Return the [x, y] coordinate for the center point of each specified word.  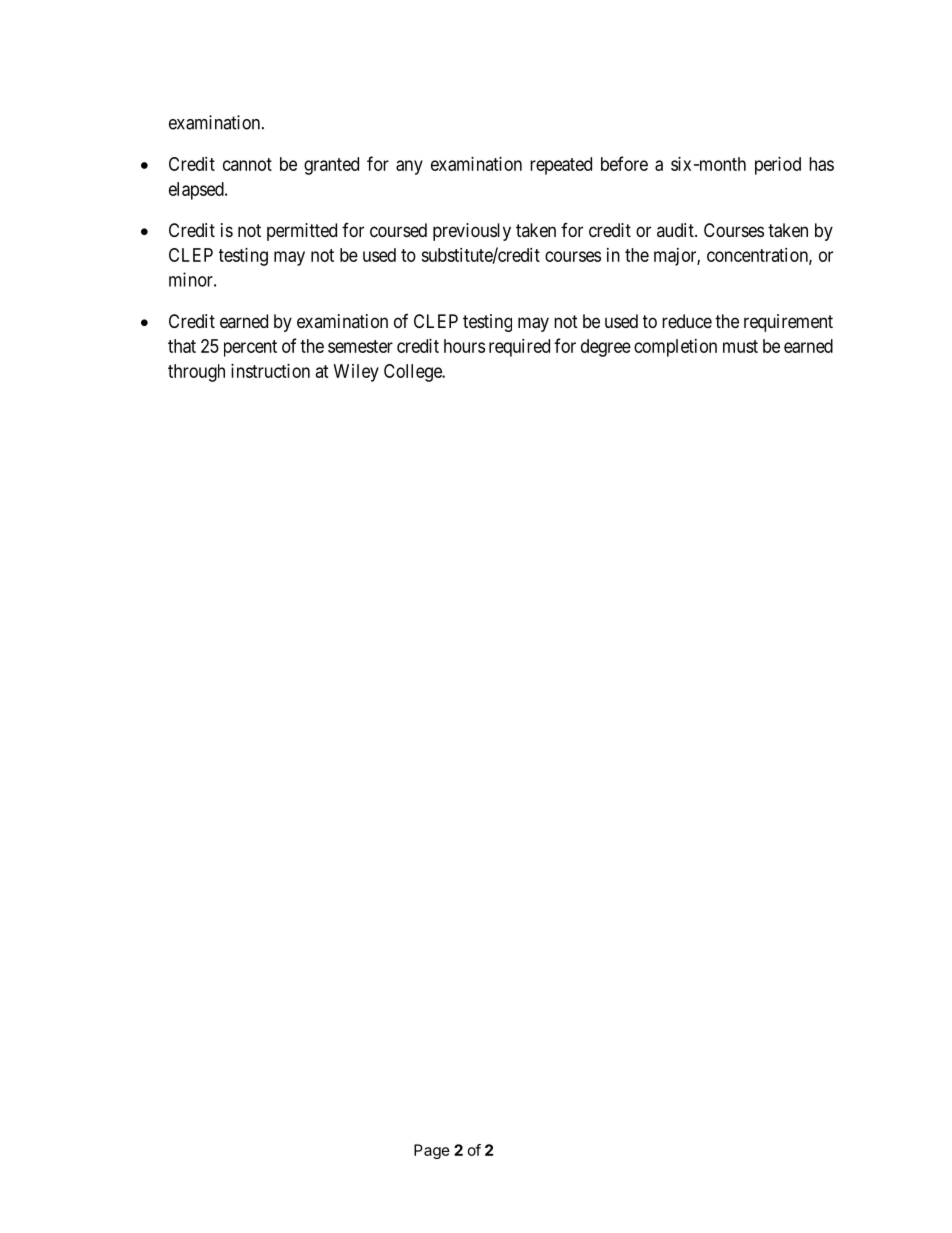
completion [675, 348]
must [740, 346]
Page [432, 1151]
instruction [270, 371]
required [519, 348]
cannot [247, 164]
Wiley [356, 373]
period [778, 166]
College [414, 373]
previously [472, 232]
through [196, 373]
